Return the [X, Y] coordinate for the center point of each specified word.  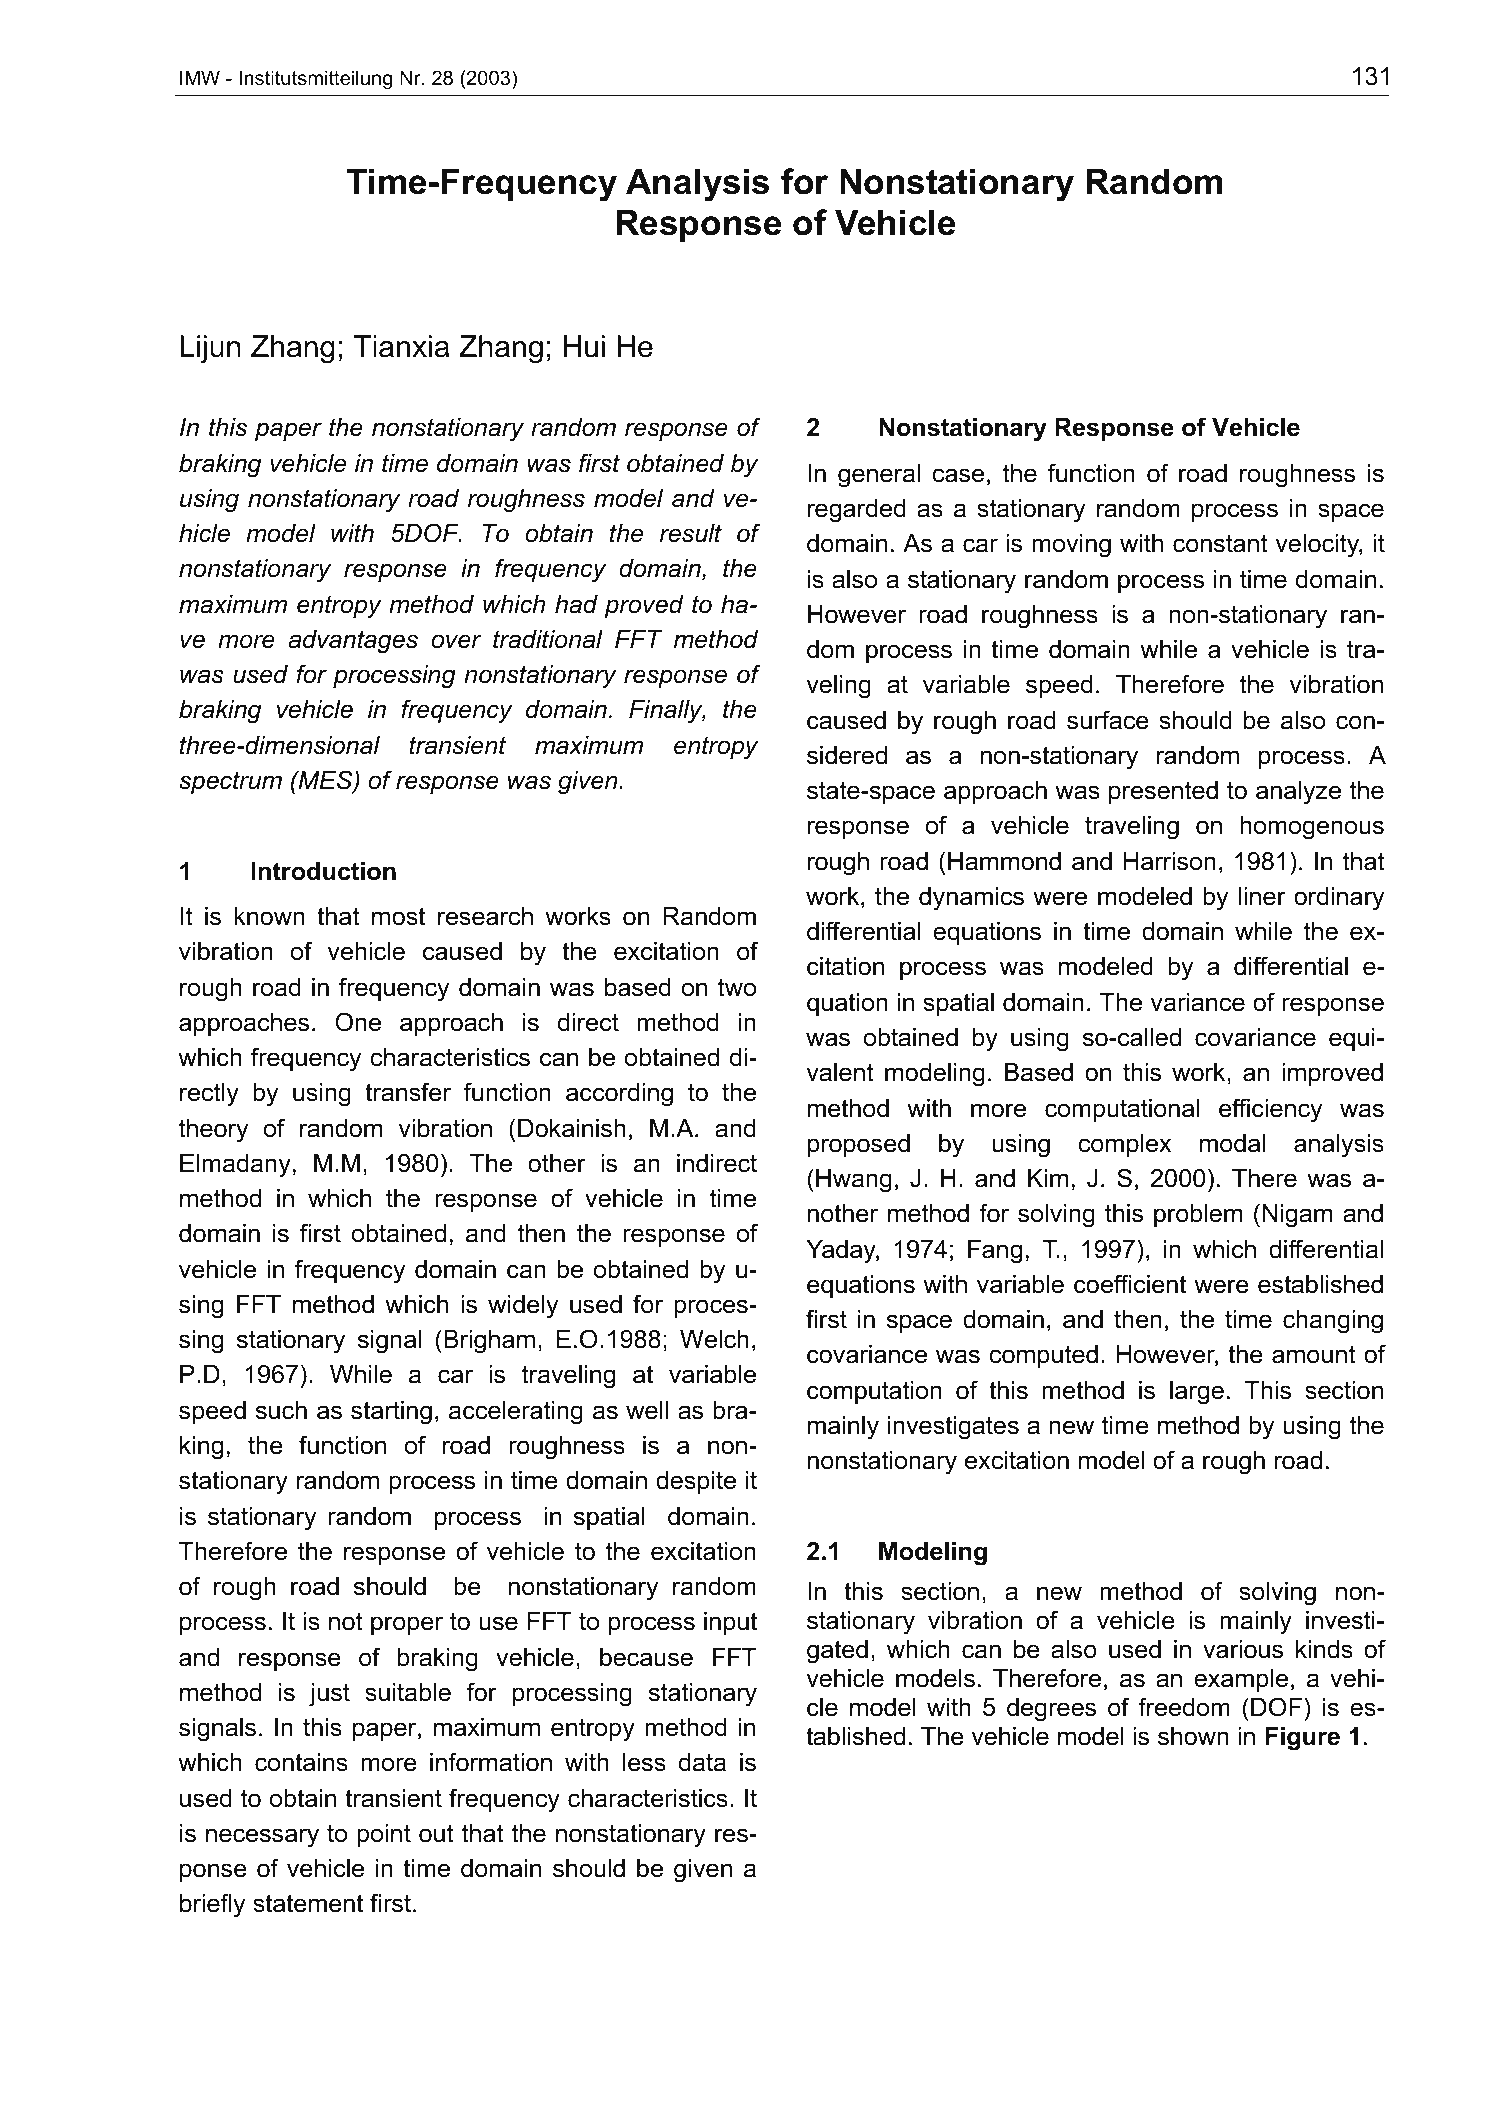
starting [391, 1413]
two [737, 987]
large [1197, 1393]
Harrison [1170, 861]
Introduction [323, 871]
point [384, 1835]
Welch [714, 1339]
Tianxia [401, 346]
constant [1220, 543]
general [879, 476]
